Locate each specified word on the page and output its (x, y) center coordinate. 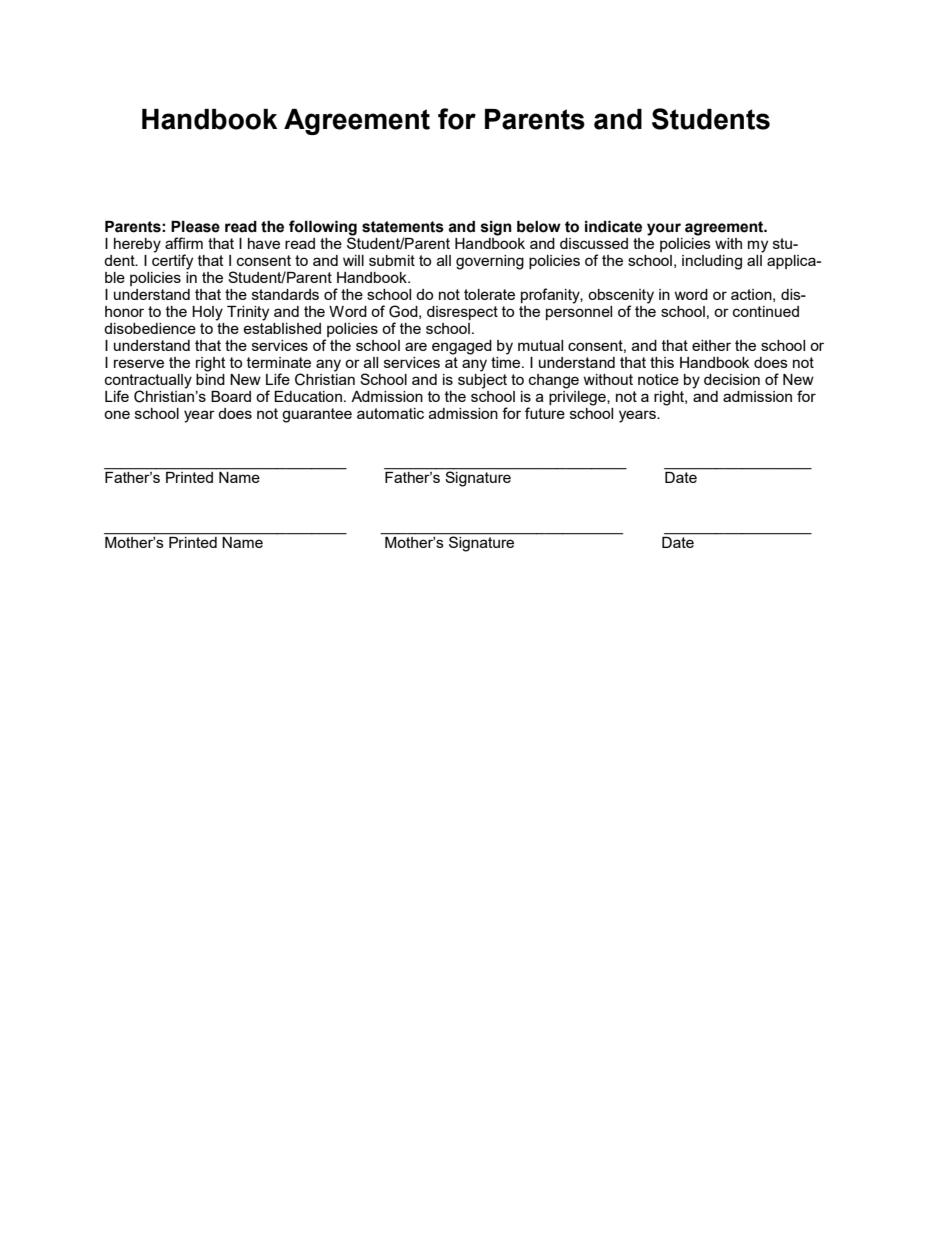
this (662, 362)
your (664, 229)
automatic (390, 413)
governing (490, 262)
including (712, 262)
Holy (207, 313)
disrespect (462, 313)
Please (195, 227)
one (117, 414)
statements (403, 227)
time (507, 361)
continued (766, 311)
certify (172, 261)
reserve (139, 363)
